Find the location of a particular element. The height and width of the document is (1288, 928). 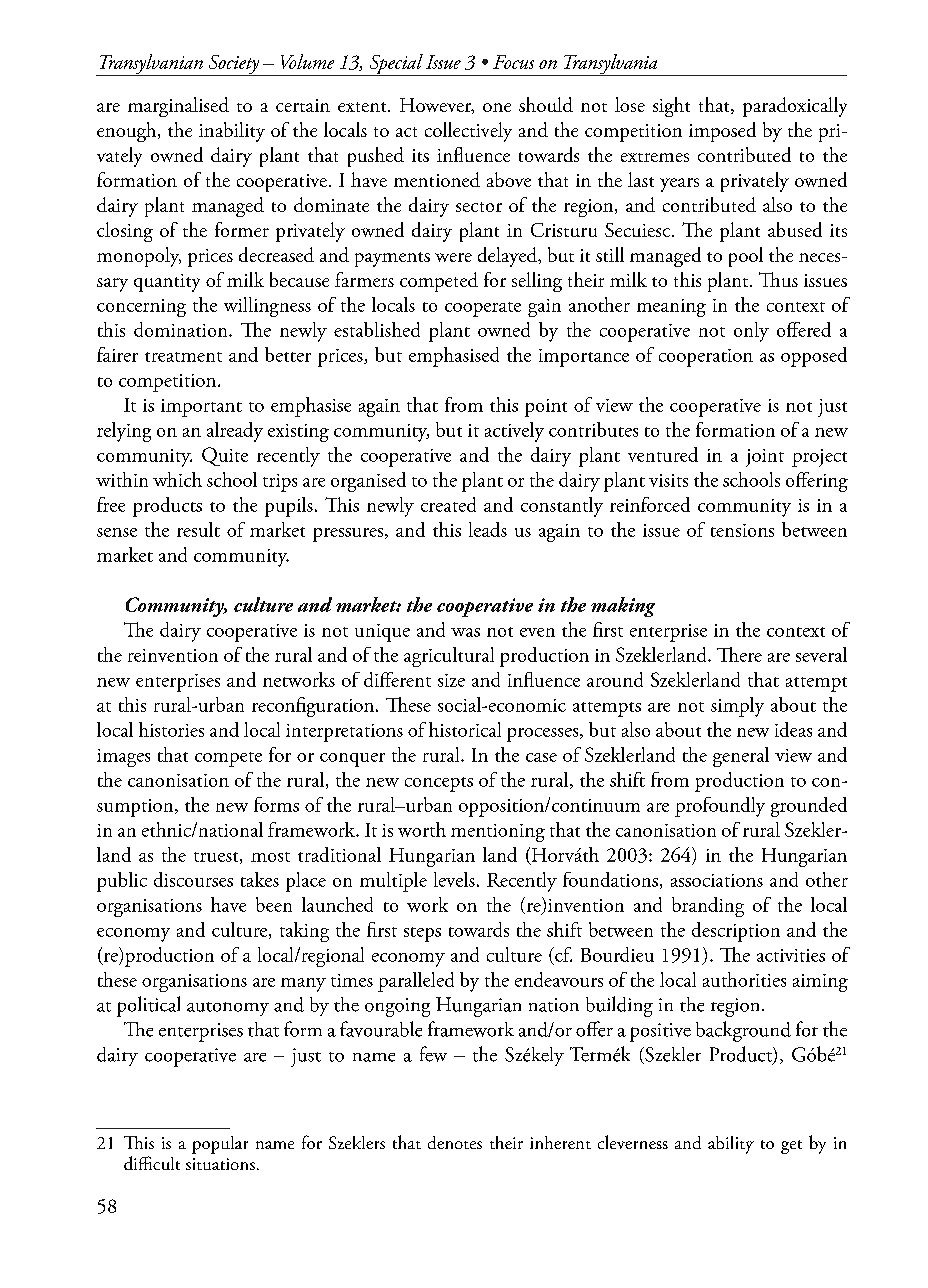

popular is located at coordinates (220, 1145).
